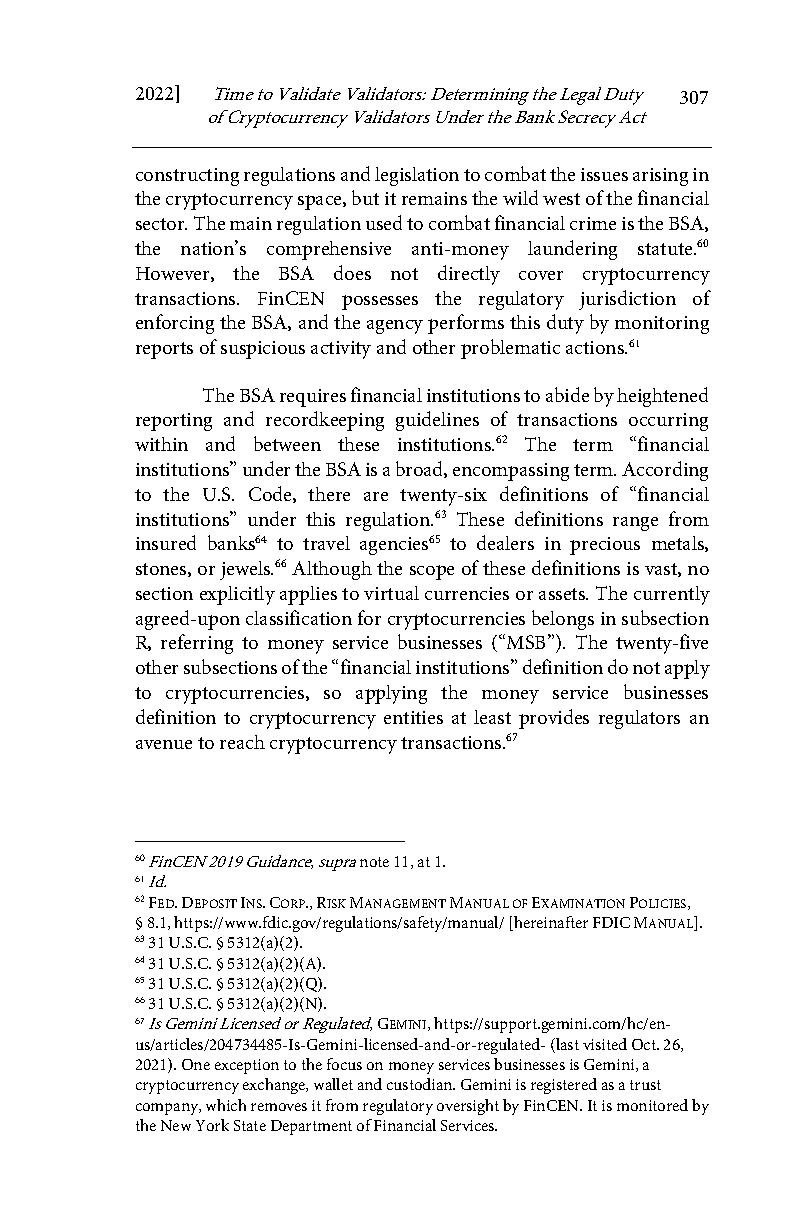 The height and width of the image is (1217, 811). Describe the element at coordinates (226, 1105) in the image. I see `which` at that location.
